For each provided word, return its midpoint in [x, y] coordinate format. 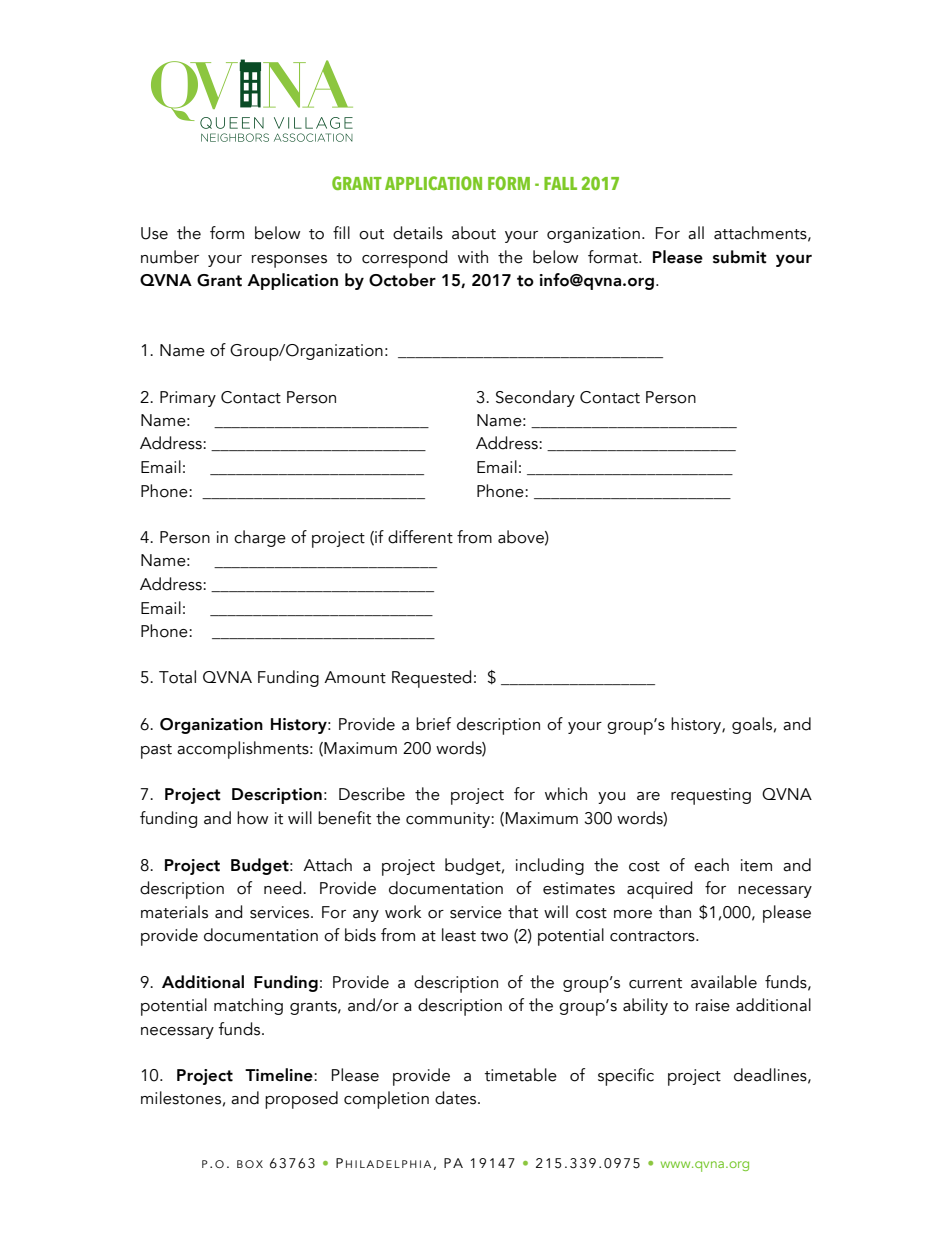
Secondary [535, 398]
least [459, 935]
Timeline [280, 1075]
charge [260, 538]
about [474, 233]
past [156, 751]
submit [740, 257]
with [473, 257]
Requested [431, 679]
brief [433, 724]
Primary [188, 399]
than [675, 912]
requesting [711, 796]
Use [154, 233]
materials [174, 912]
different [420, 537]
